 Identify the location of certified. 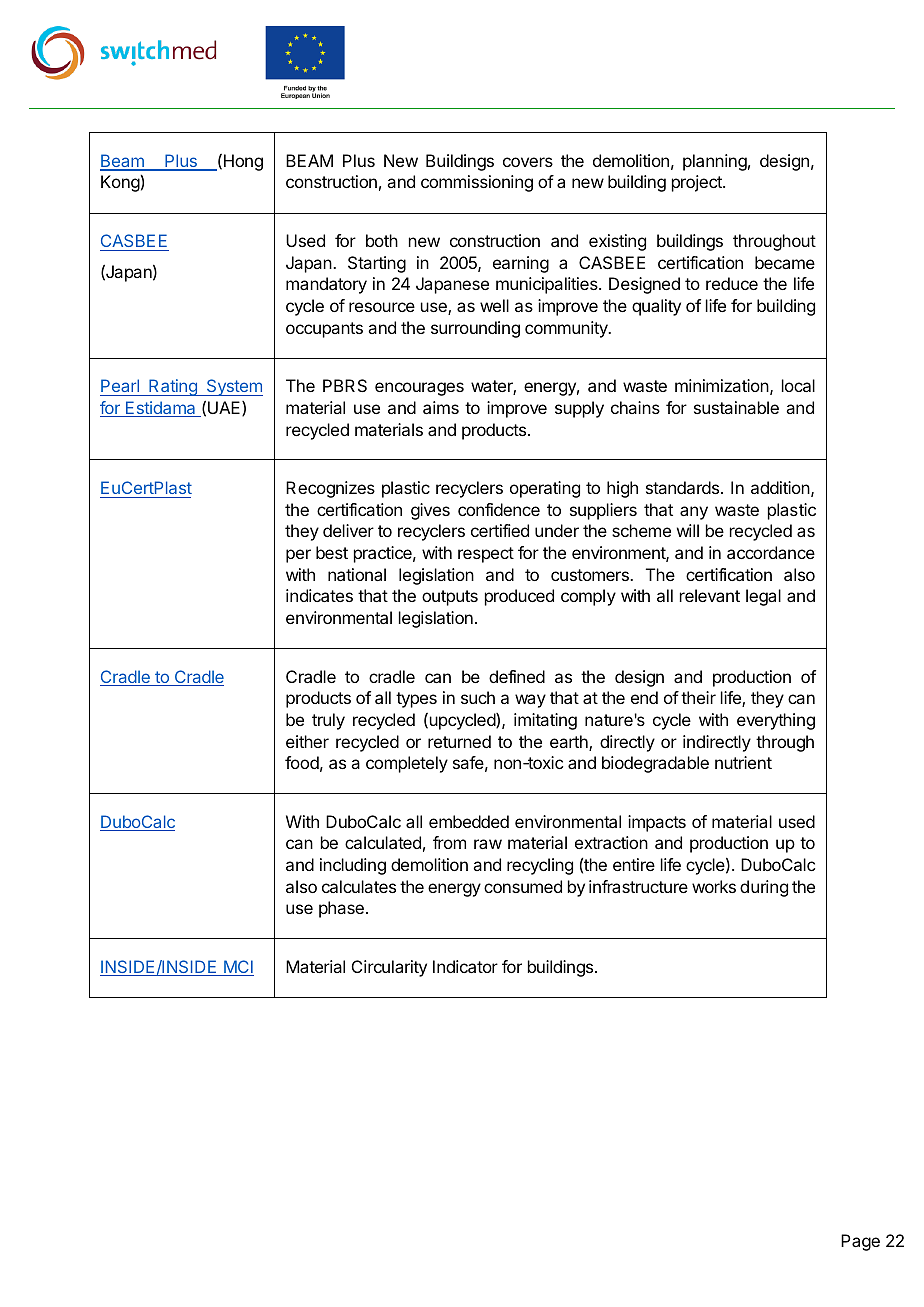
(500, 530).
